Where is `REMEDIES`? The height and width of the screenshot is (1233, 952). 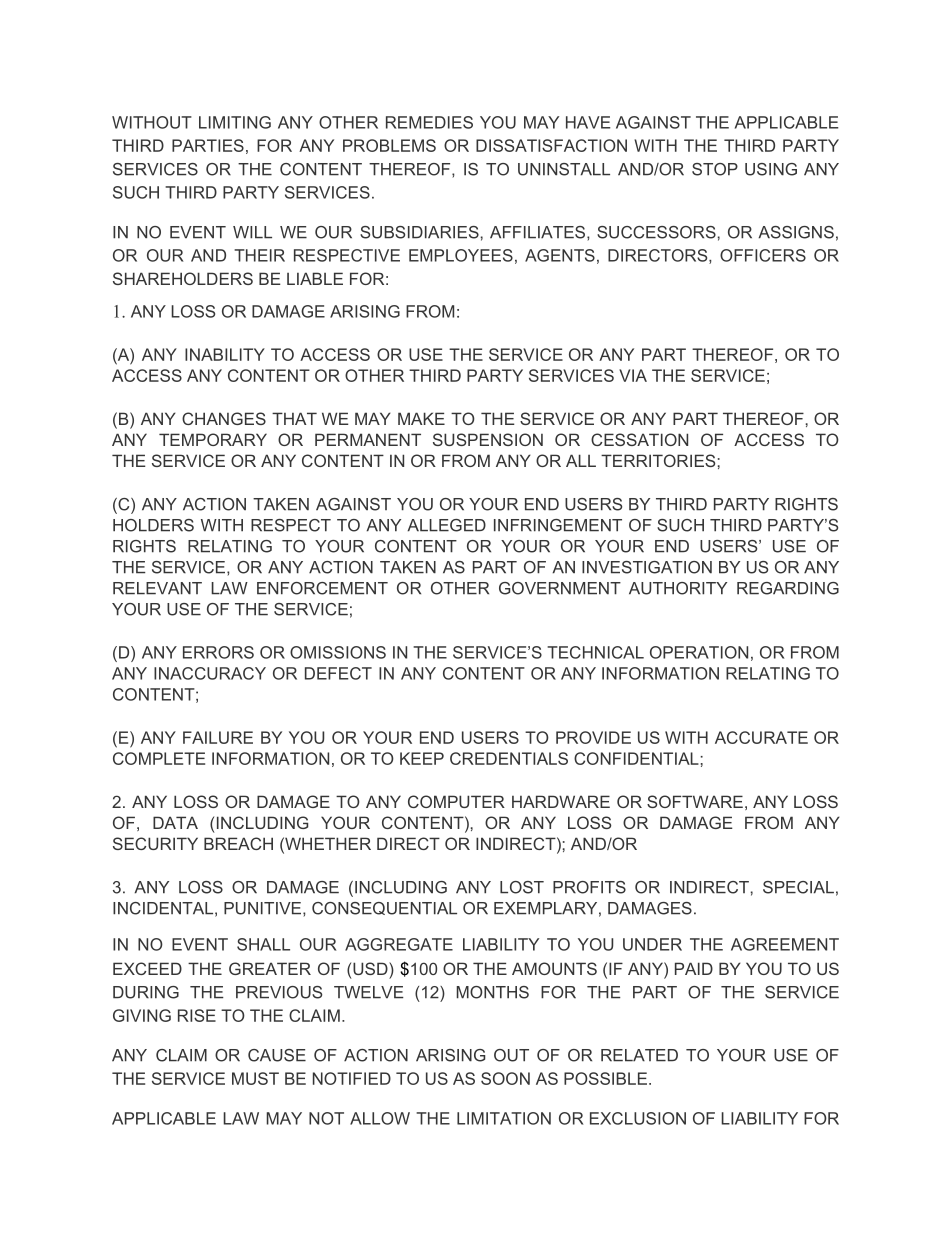
REMEDIES is located at coordinates (429, 122).
